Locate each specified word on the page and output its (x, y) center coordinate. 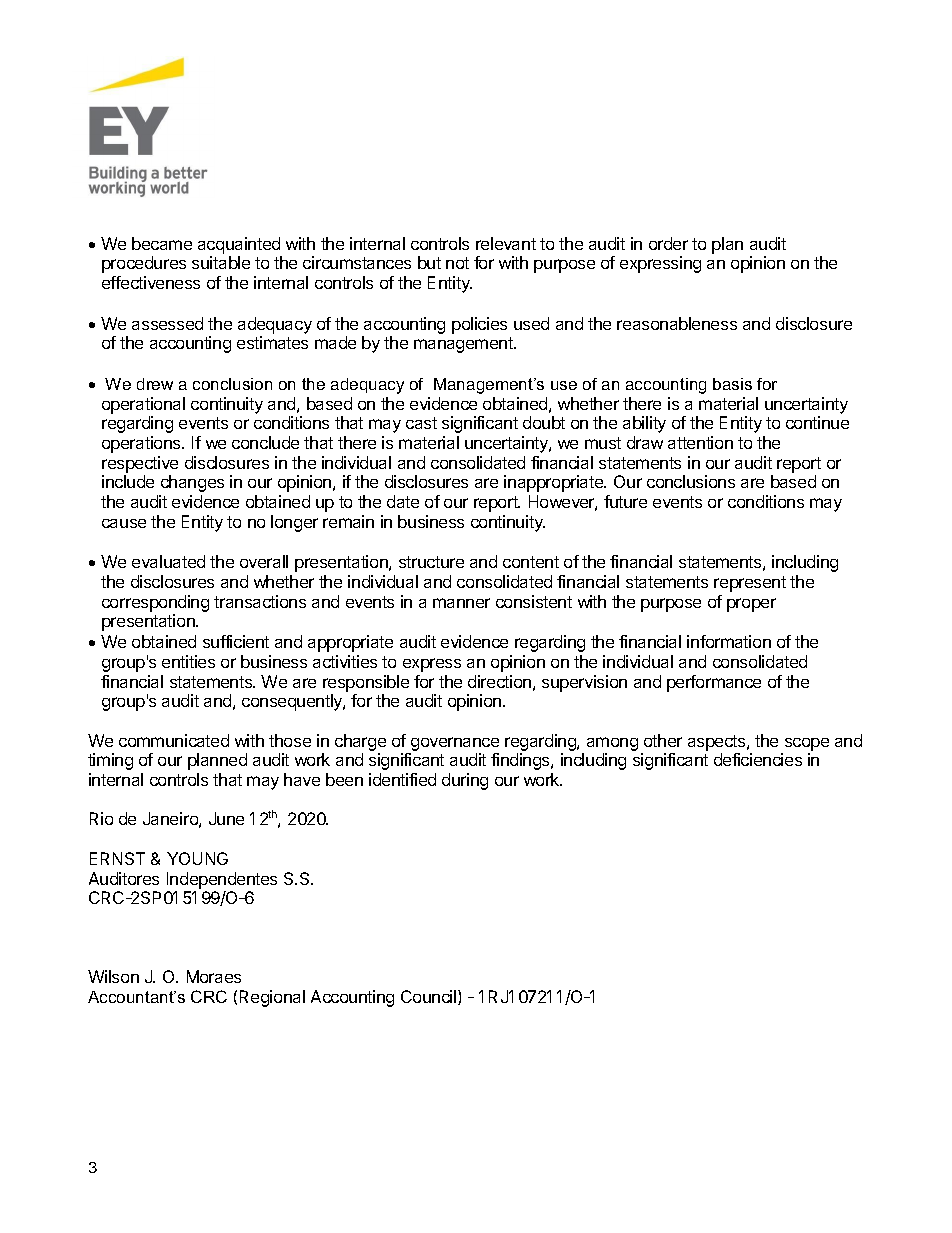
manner (461, 603)
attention (700, 442)
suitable (221, 262)
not (457, 263)
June (226, 818)
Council (430, 997)
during (465, 781)
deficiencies (758, 759)
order (668, 243)
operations (142, 444)
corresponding (155, 603)
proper (751, 605)
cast (421, 423)
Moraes (214, 976)
